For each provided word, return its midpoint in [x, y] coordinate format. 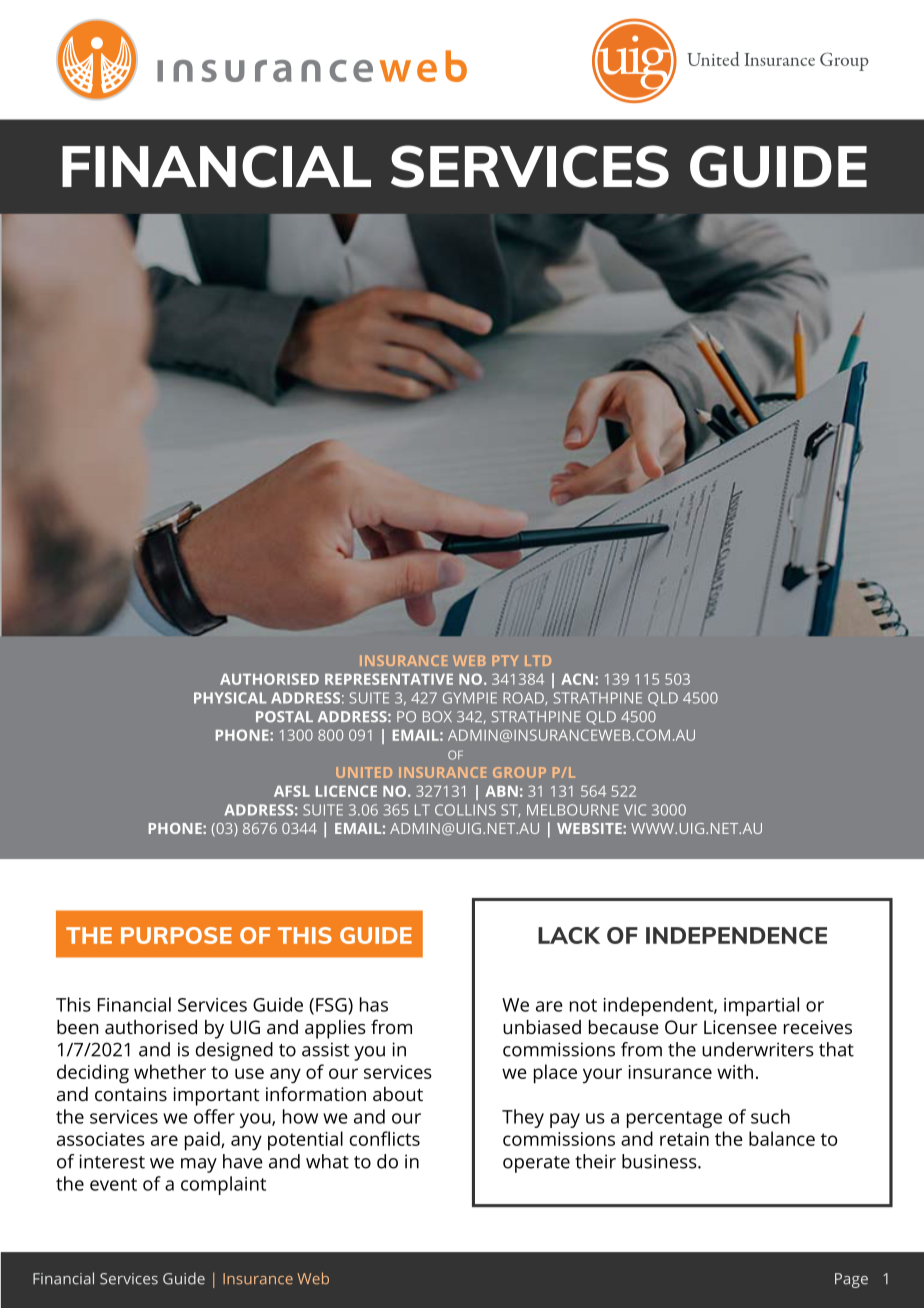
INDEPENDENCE [736, 935]
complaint [223, 1185]
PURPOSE [176, 935]
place [555, 1074]
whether [170, 1071]
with [735, 1071]
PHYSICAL [230, 698]
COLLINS [465, 810]
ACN [578, 679]
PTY [505, 660]
